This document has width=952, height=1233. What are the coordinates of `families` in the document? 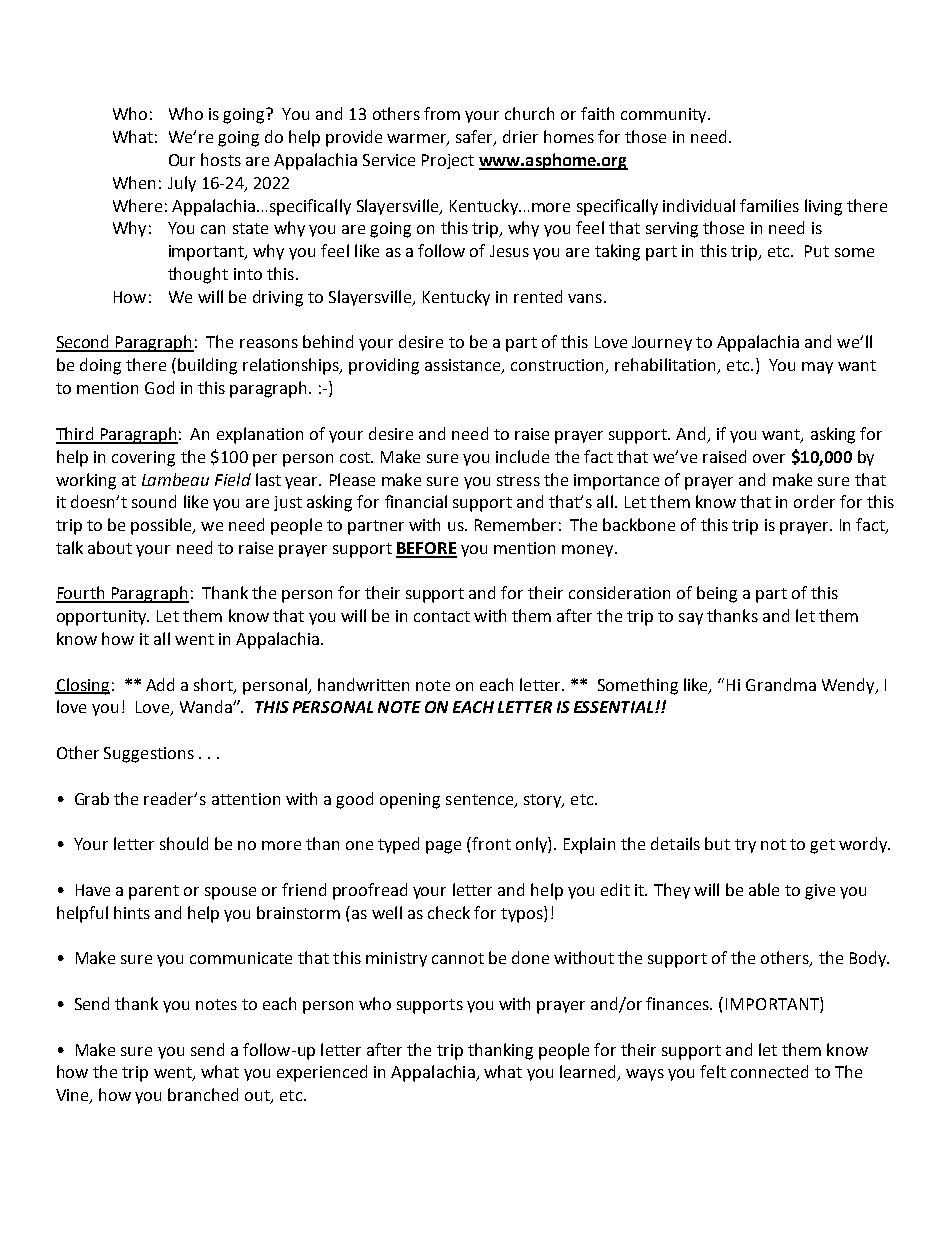 It's located at (769, 205).
